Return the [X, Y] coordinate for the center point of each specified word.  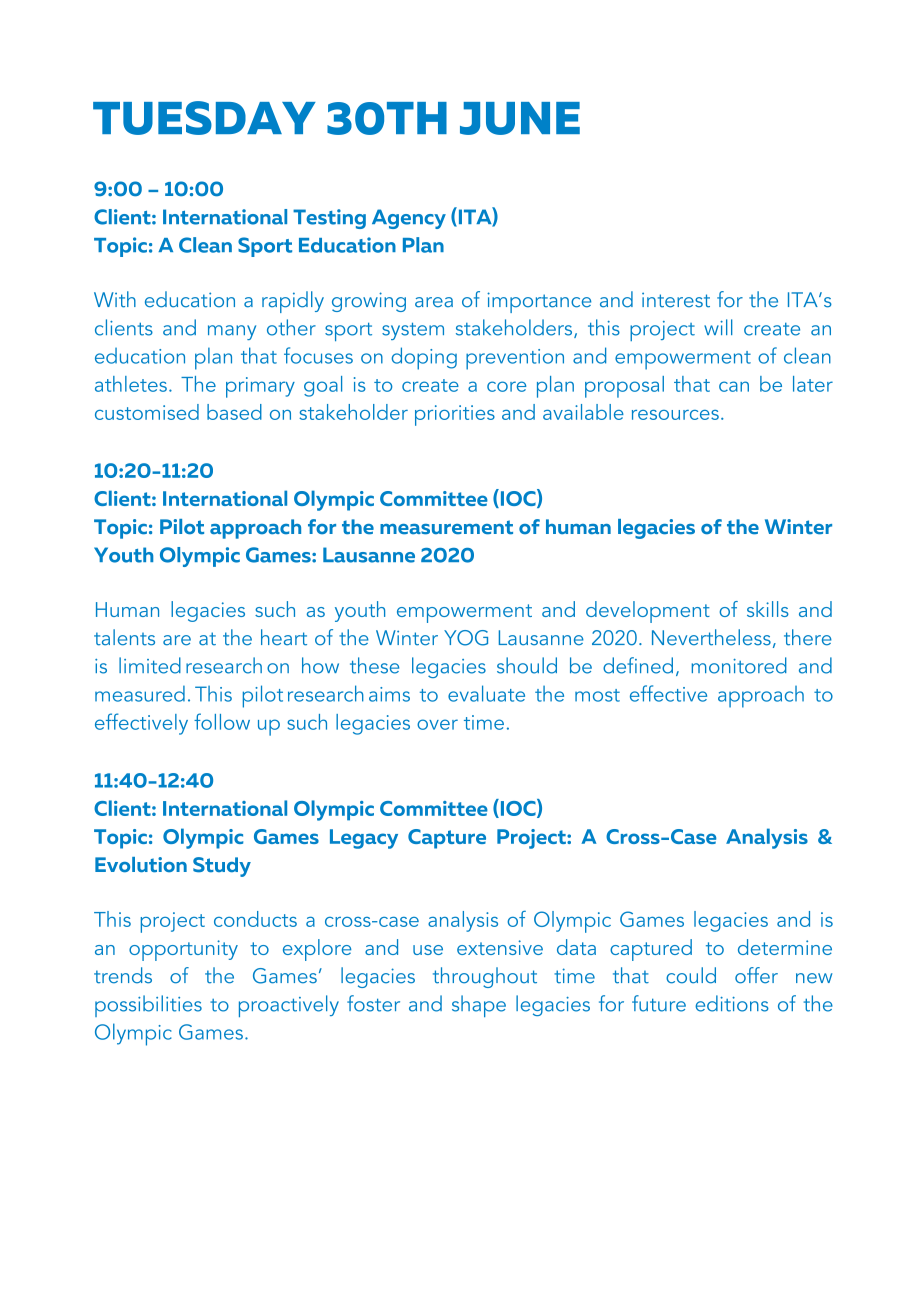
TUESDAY [204, 118]
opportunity [183, 950]
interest [676, 300]
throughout [485, 977]
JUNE [520, 118]
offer [756, 975]
